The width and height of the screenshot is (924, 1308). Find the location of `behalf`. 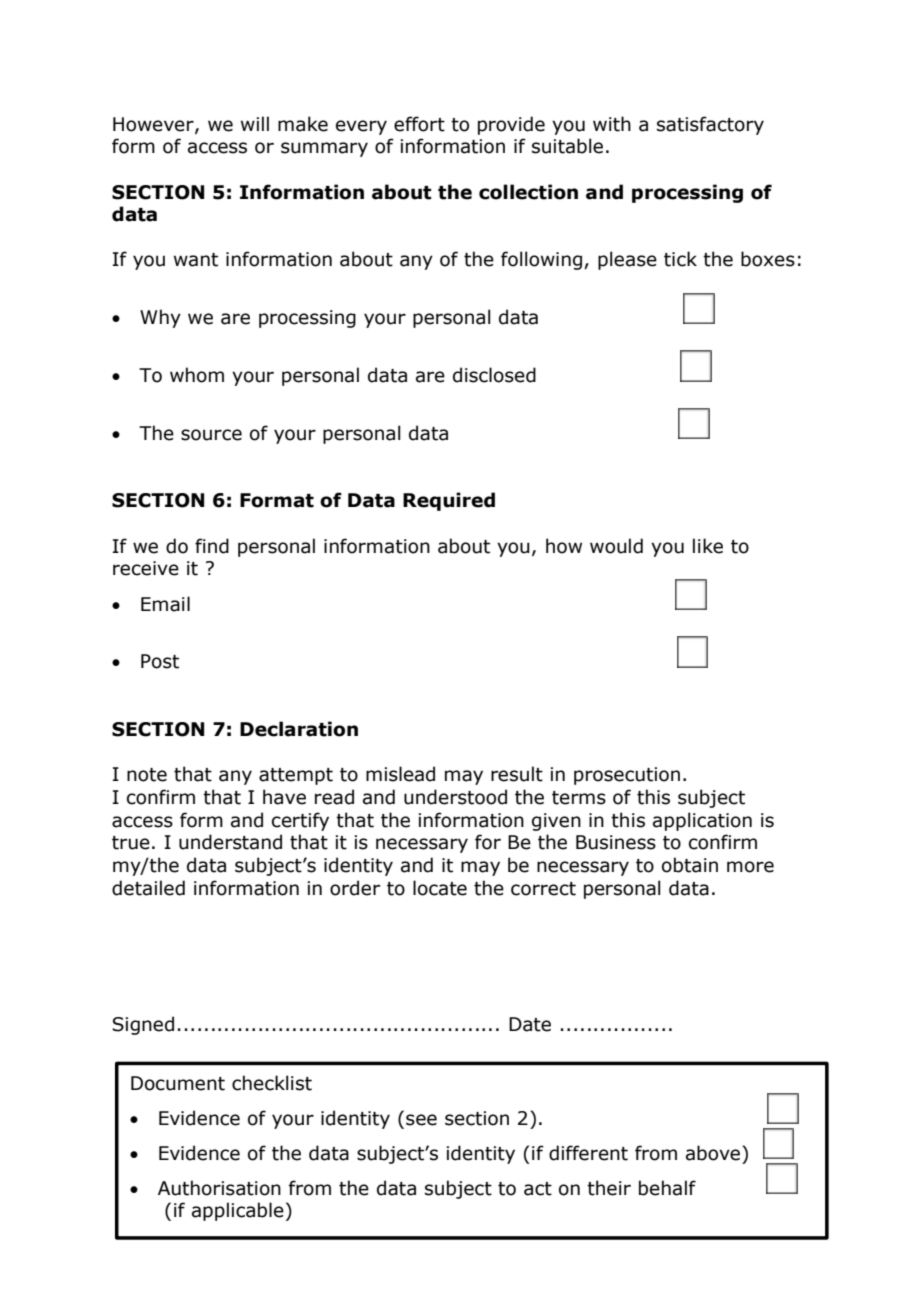

behalf is located at coordinates (667, 1188).
